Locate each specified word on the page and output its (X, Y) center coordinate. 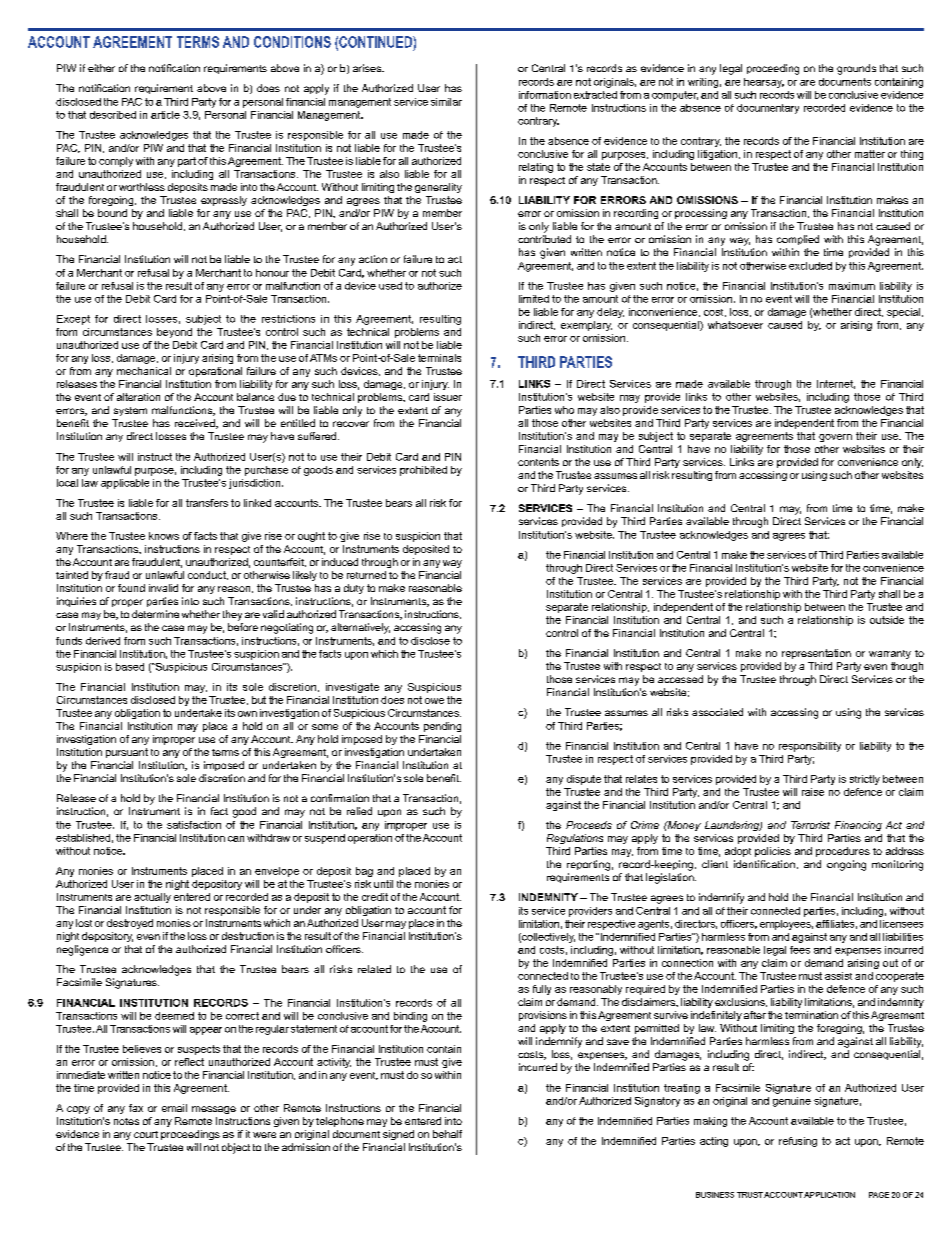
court (146, 1134)
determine (155, 614)
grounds (856, 69)
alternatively (360, 628)
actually (152, 898)
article (165, 115)
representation (816, 654)
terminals (439, 358)
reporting (588, 865)
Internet (836, 384)
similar (446, 102)
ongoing (846, 865)
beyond (174, 333)
